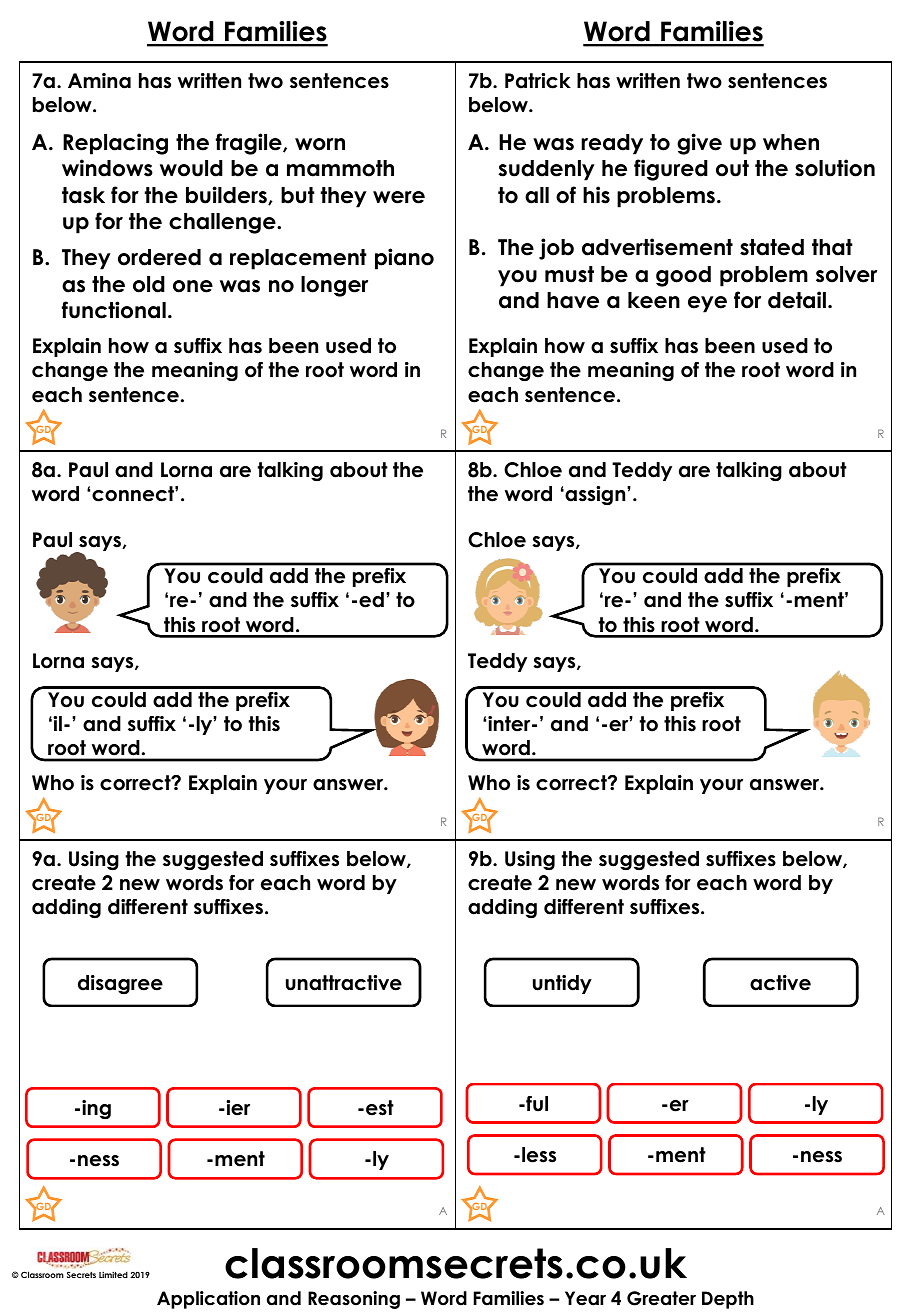 The width and height of the screenshot is (911, 1316). I want to click on inter, so click(510, 724).
